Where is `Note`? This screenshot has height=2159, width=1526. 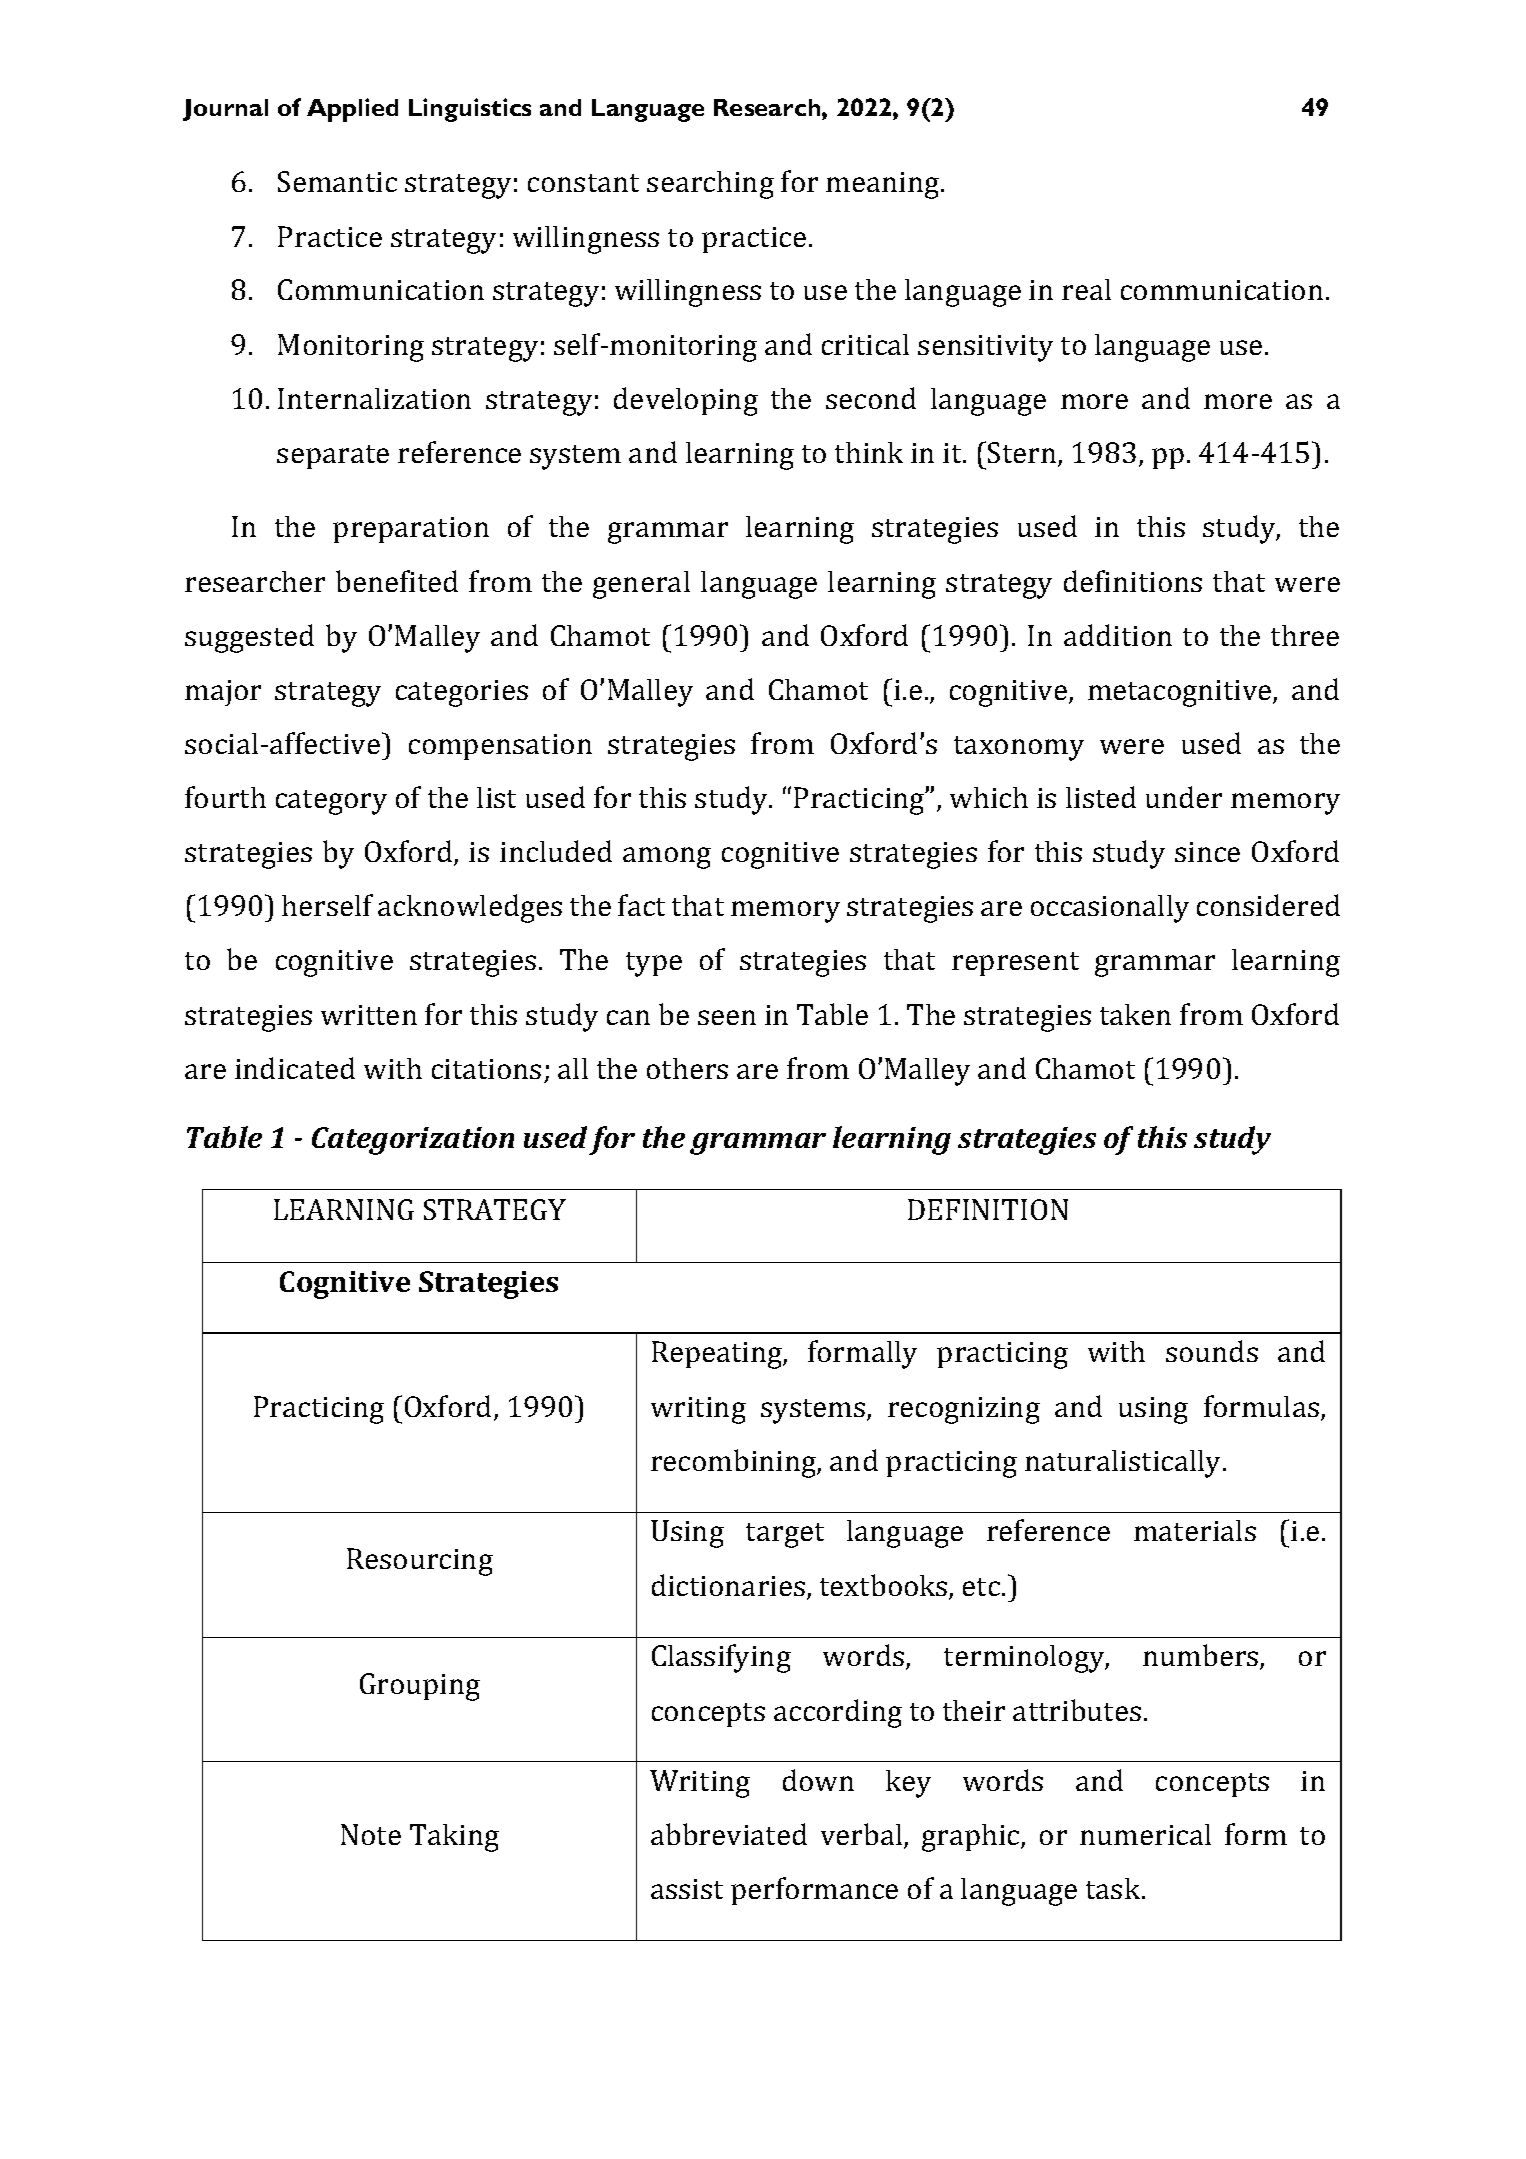
Note is located at coordinates (371, 1834).
